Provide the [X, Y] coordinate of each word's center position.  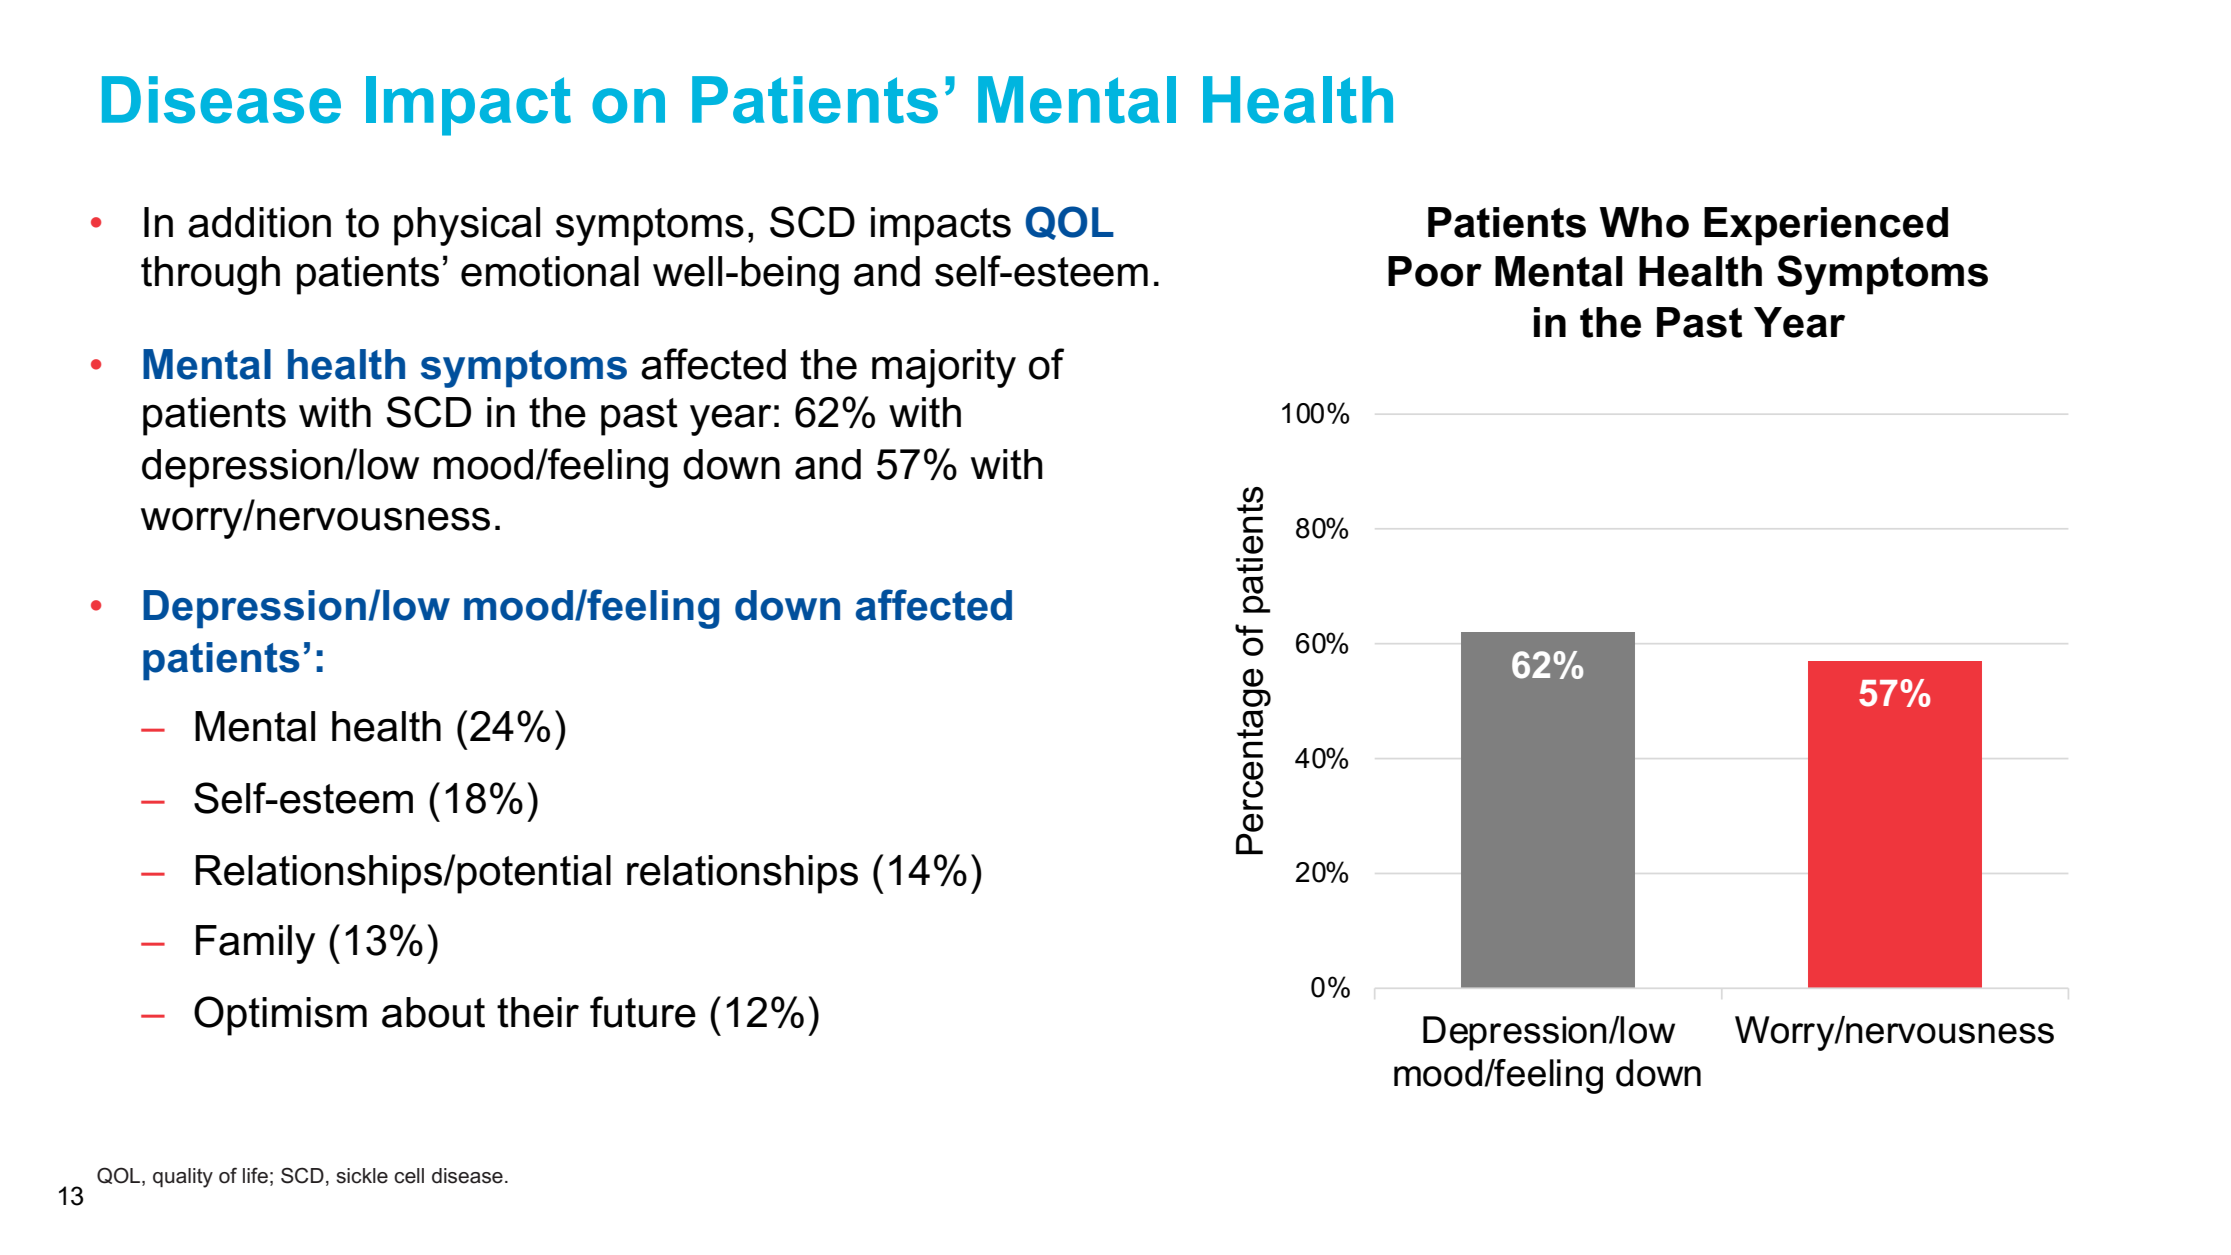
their [538, 1012]
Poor [1435, 271]
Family [255, 944]
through [210, 275]
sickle [362, 1176]
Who [1644, 222]
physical [467, 226]
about [433, 1012]
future [643, 1012]
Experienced [1826, 226]
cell [409, 1176]
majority [944, 368]
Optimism [280, 1016]
